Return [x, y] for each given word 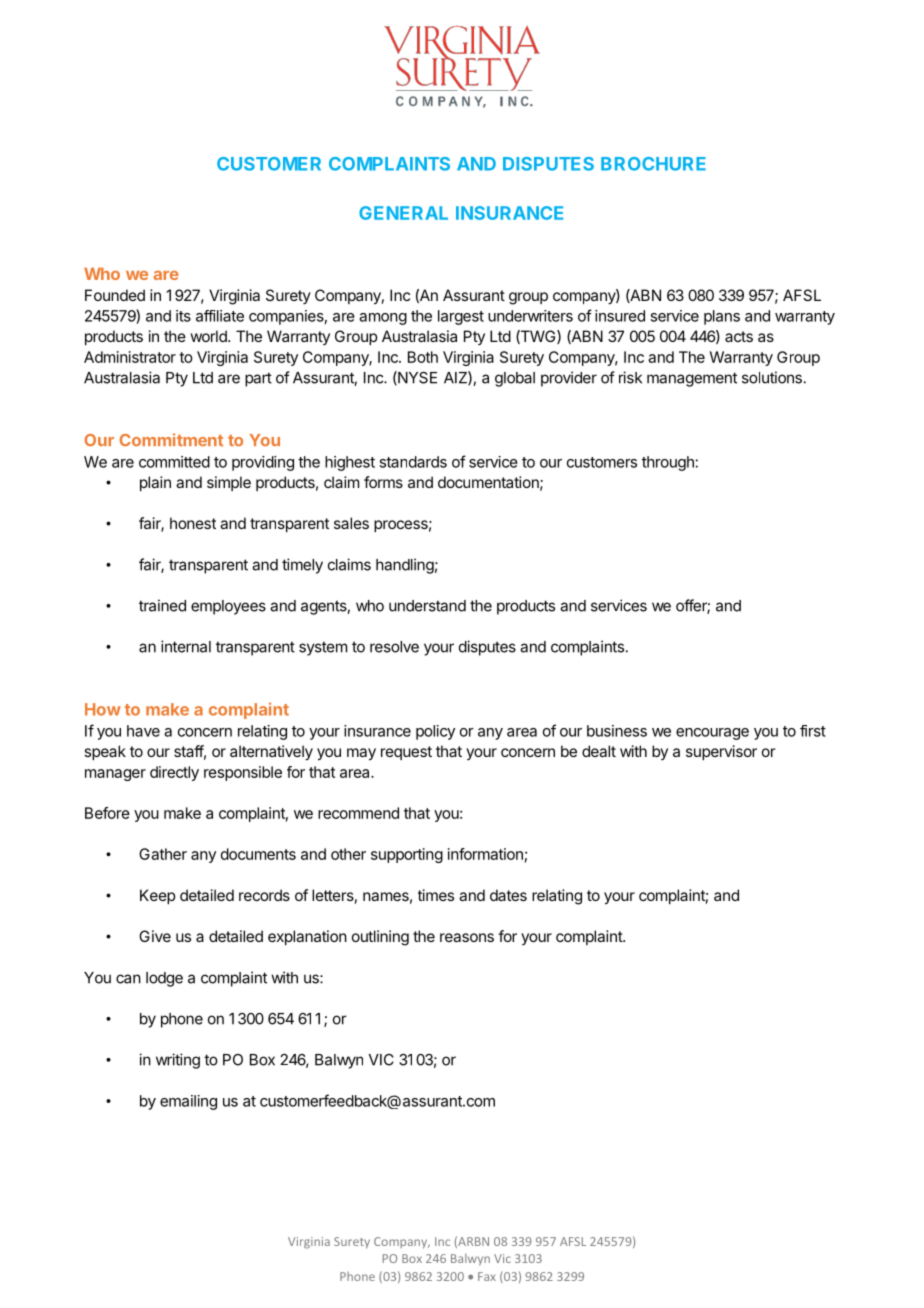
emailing [188, 1102]
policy [435, 732]
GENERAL [403, 213]
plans [722, 317]
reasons [467, 937]
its [183, 316]
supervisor [721, 752]
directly [174, 773]
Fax [487, 1276]
